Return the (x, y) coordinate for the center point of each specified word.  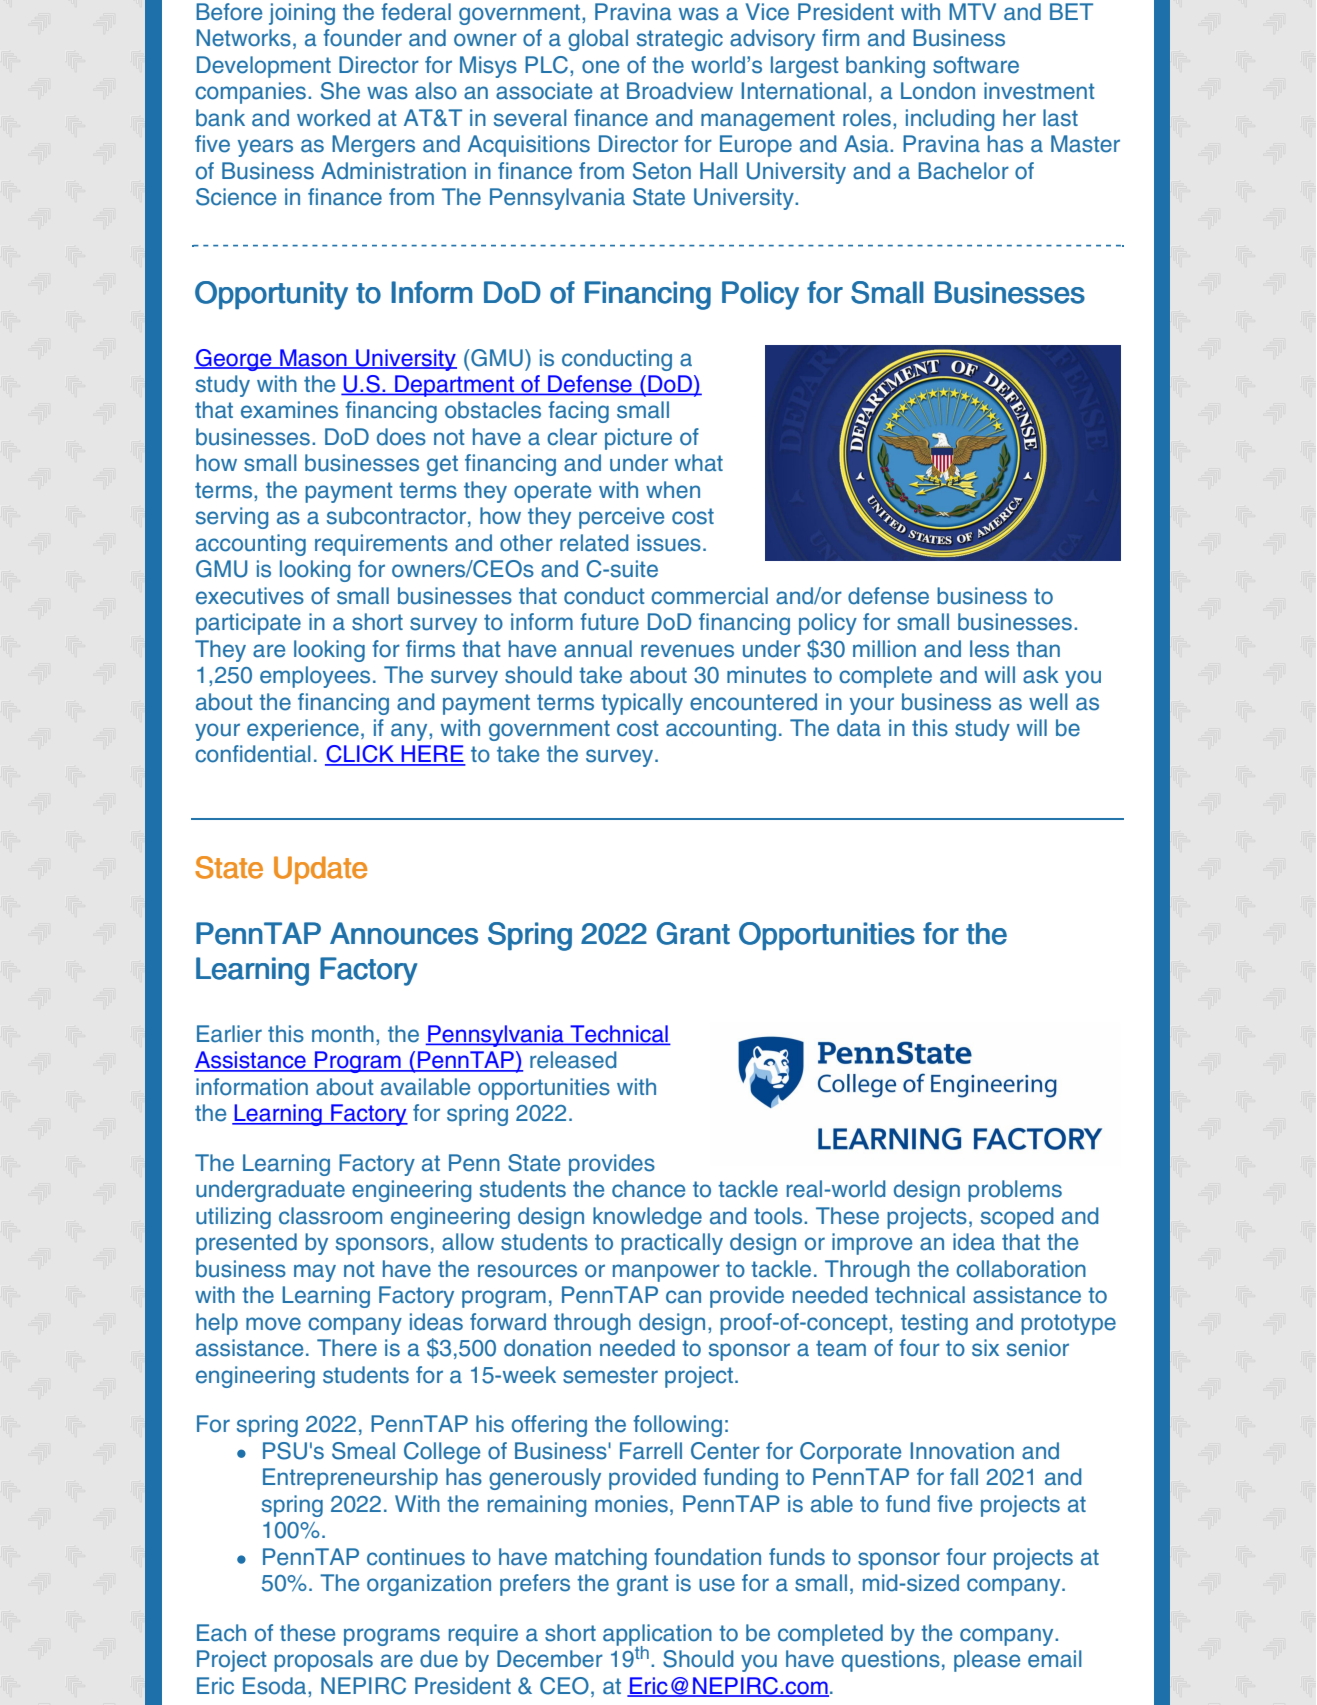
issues (669, 543)
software (976, 65)
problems (1015, 1191)
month (343, 1034)
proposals (323, 1661)
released (573, 1060)
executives (250, 596)
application (657, 1636)
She (340, 91)
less (989, 649)
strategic (680, 40)
